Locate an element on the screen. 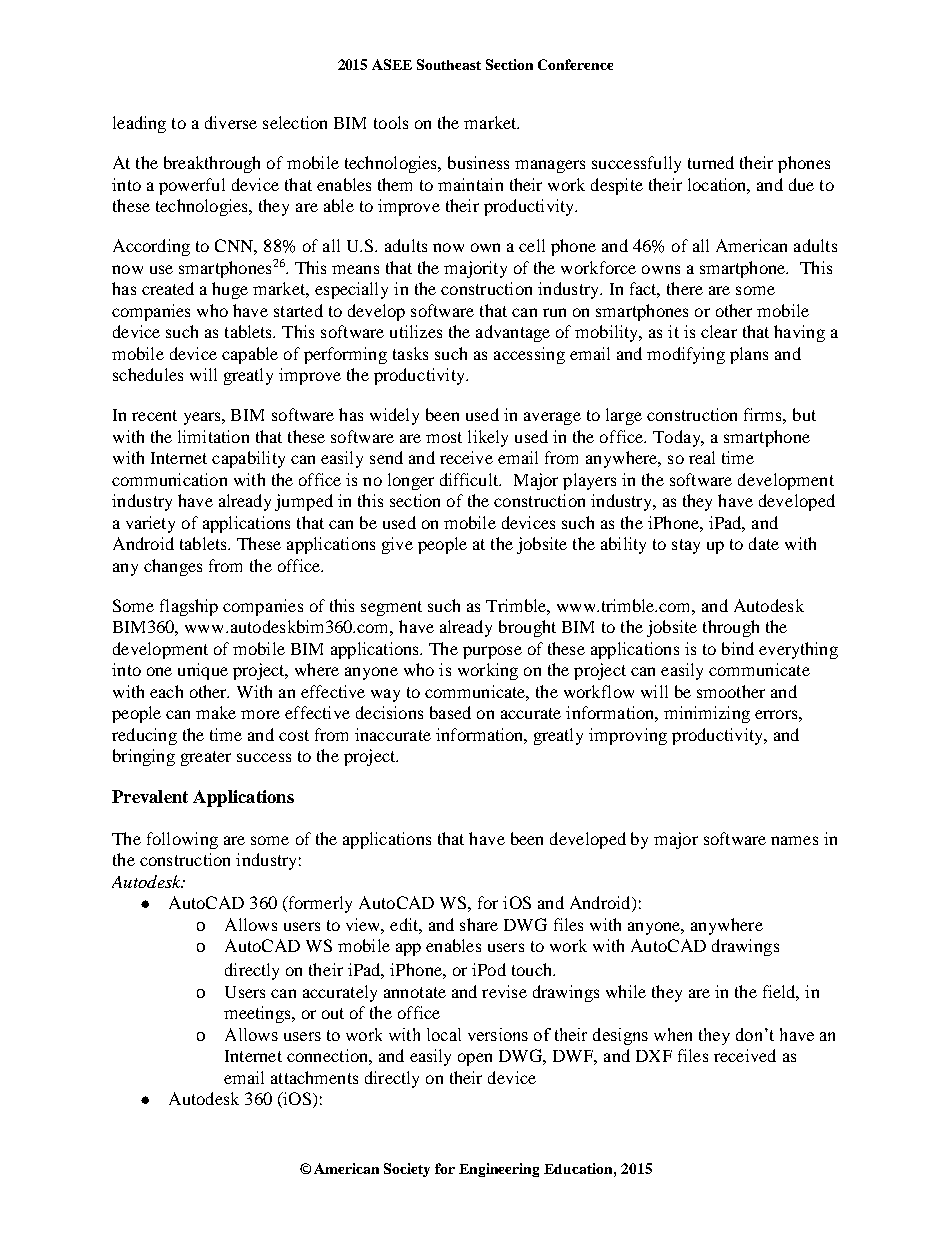 The image size is (952, 1233). date is located at coordinates (764, 543).
